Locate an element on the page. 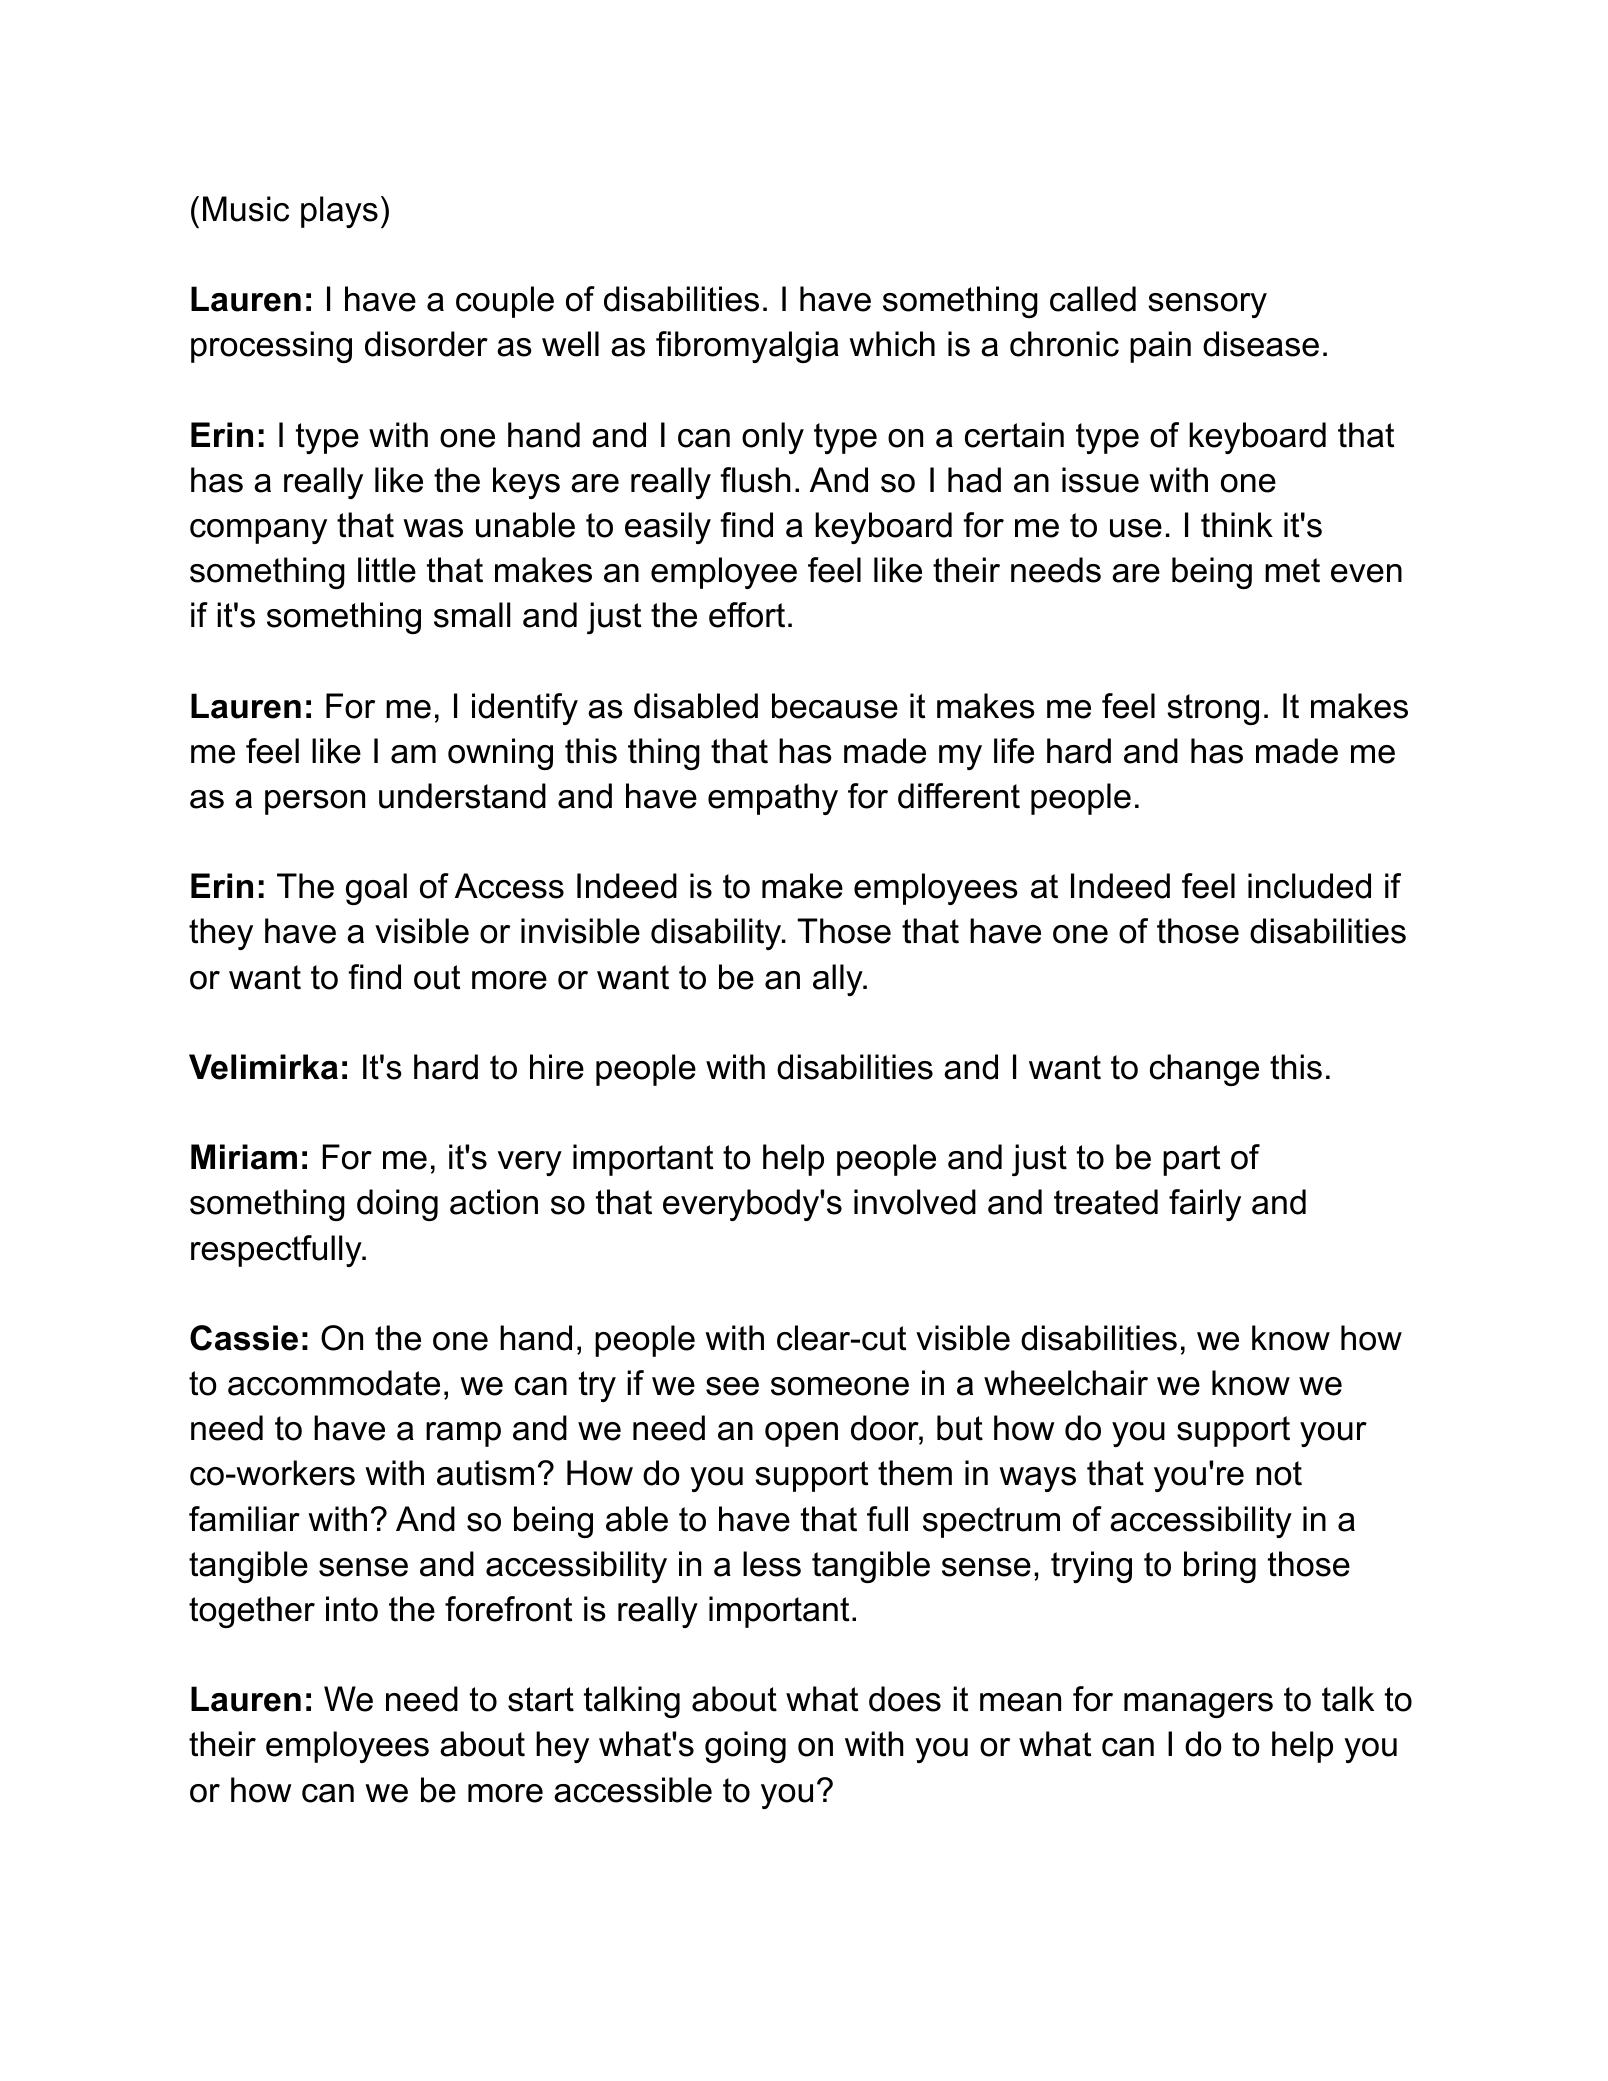  into is located at coordinates (352, 1609).
